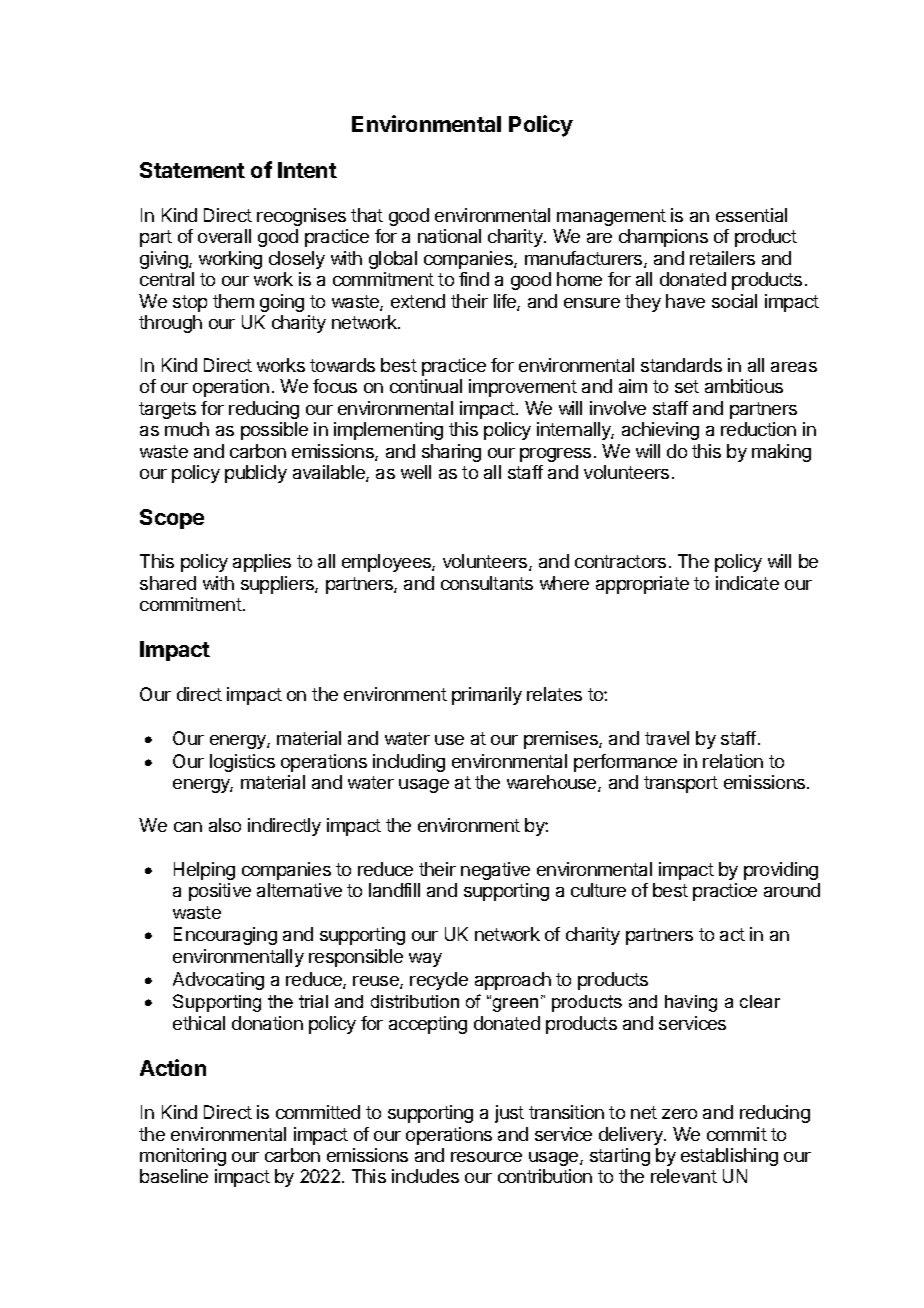 The image size is (924, 1308). I want to click on transport, so click(681, 784).
